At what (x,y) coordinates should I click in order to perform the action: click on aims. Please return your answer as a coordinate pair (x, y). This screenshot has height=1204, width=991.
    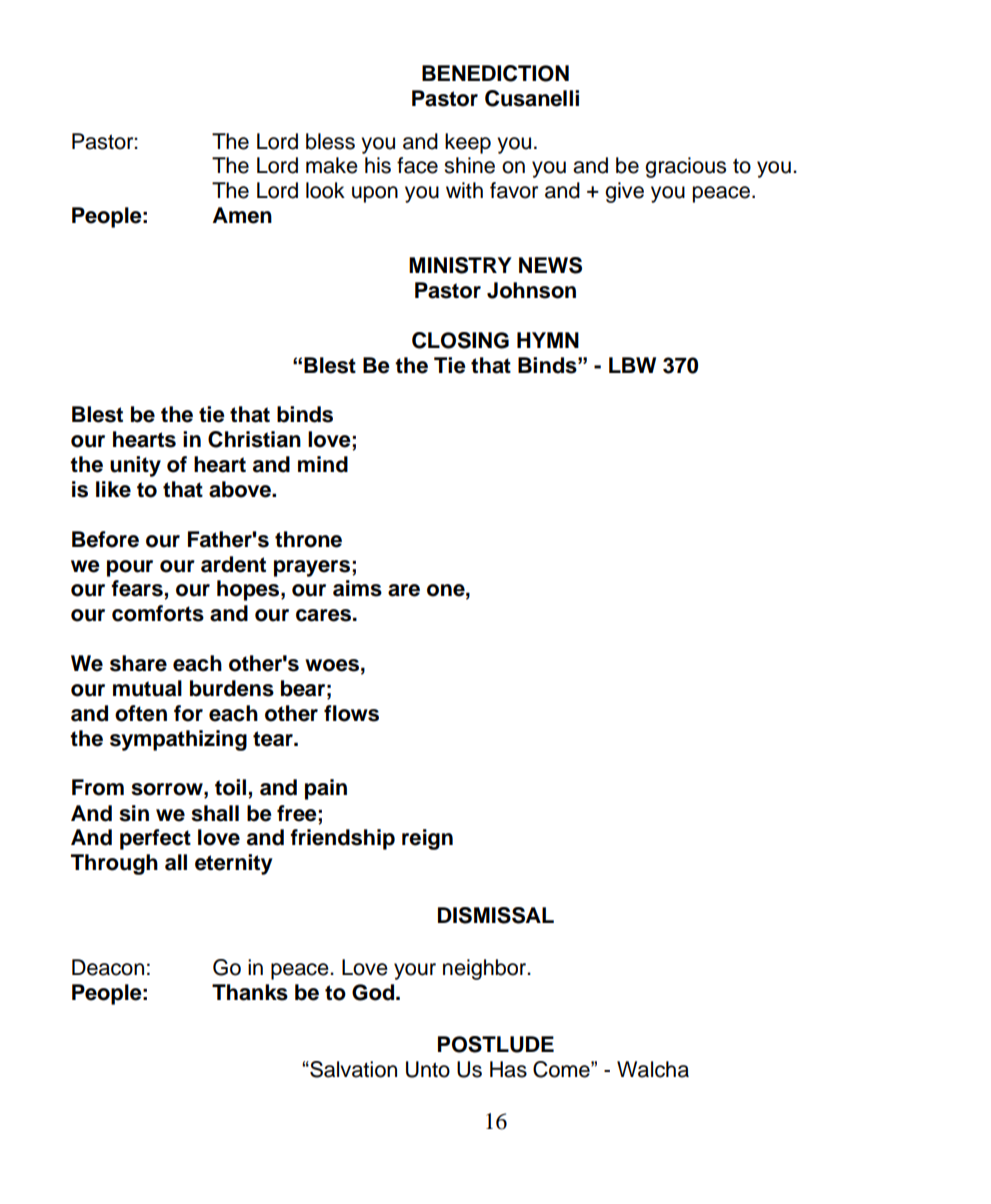
    Looking at the image, I should click on (357, 588).
